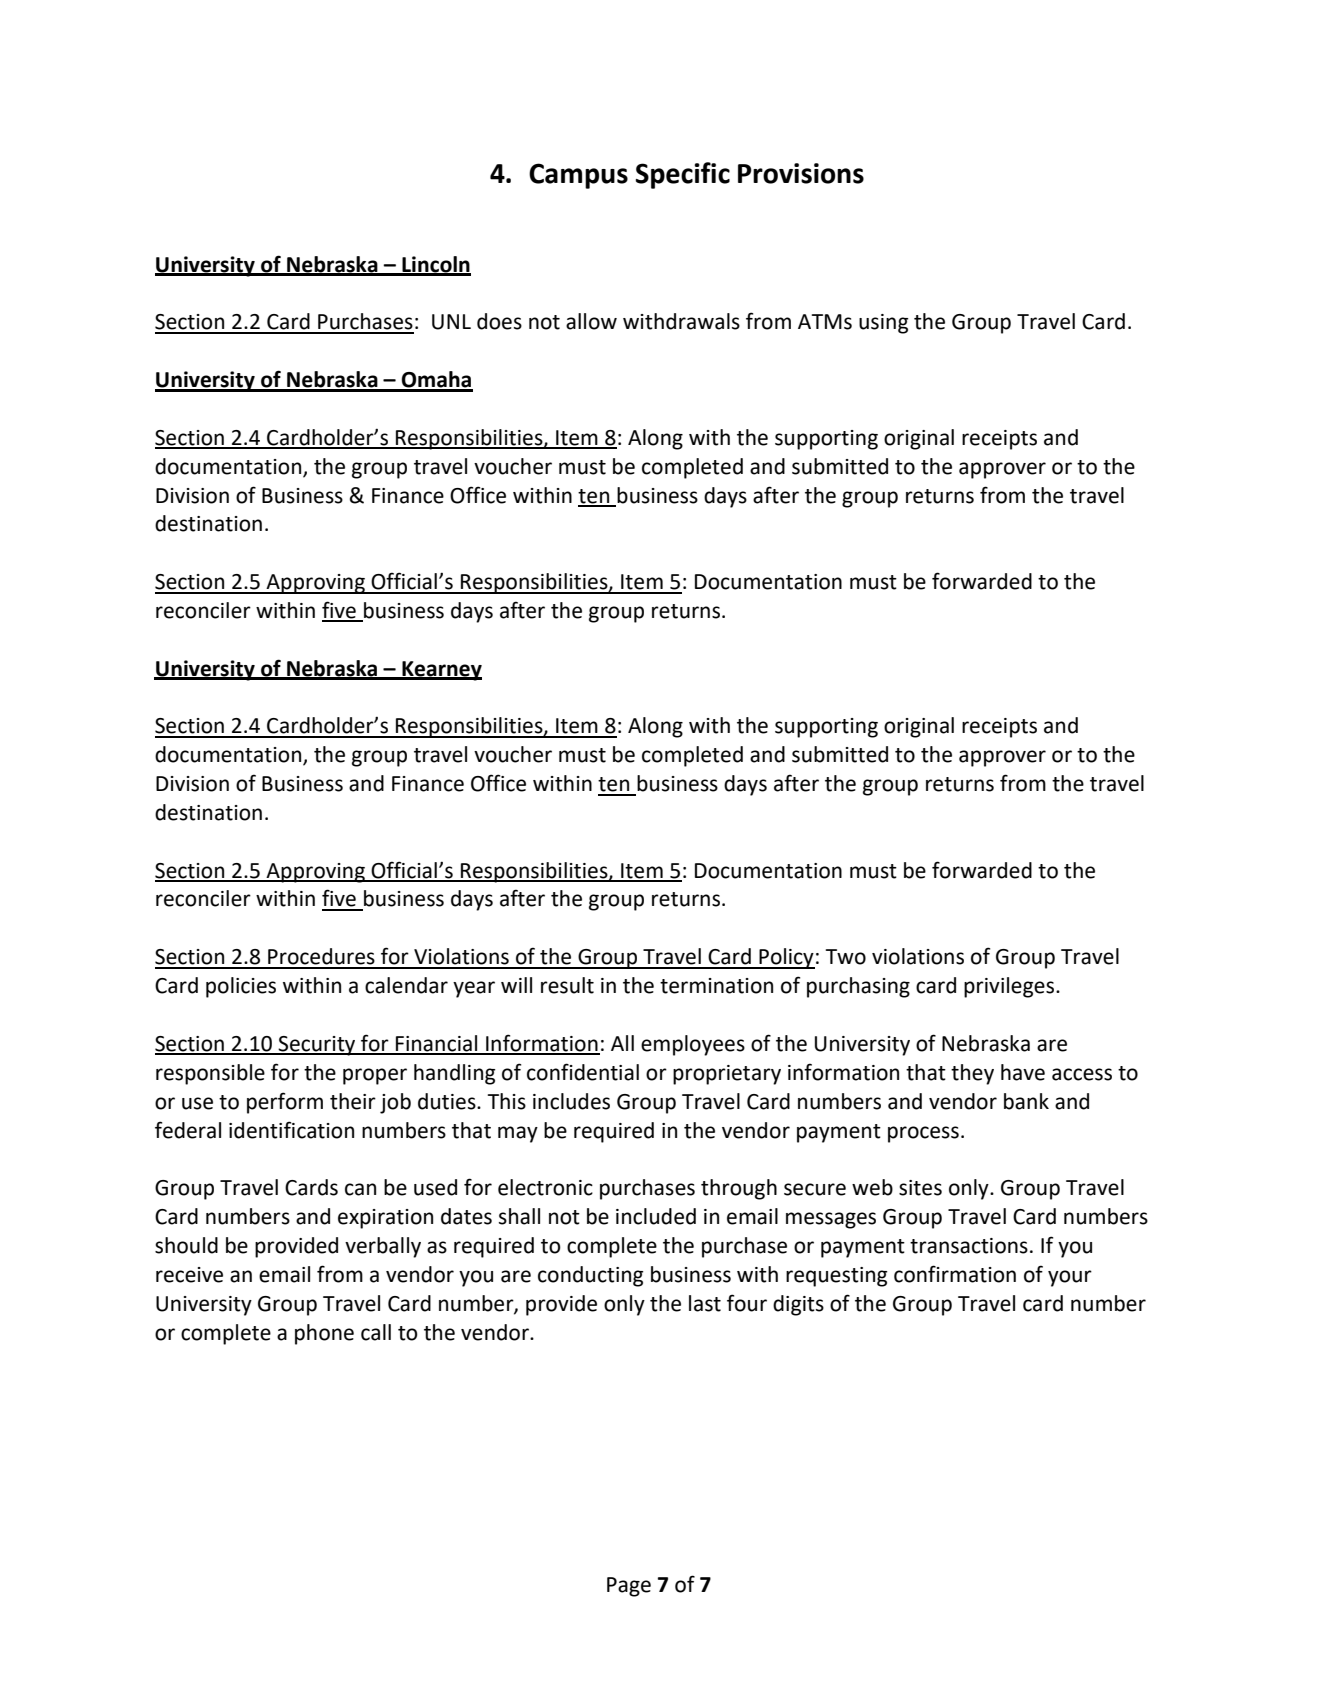  Describe the element at coordinates (285, 1103) in the document. I see `perform` at that location.
